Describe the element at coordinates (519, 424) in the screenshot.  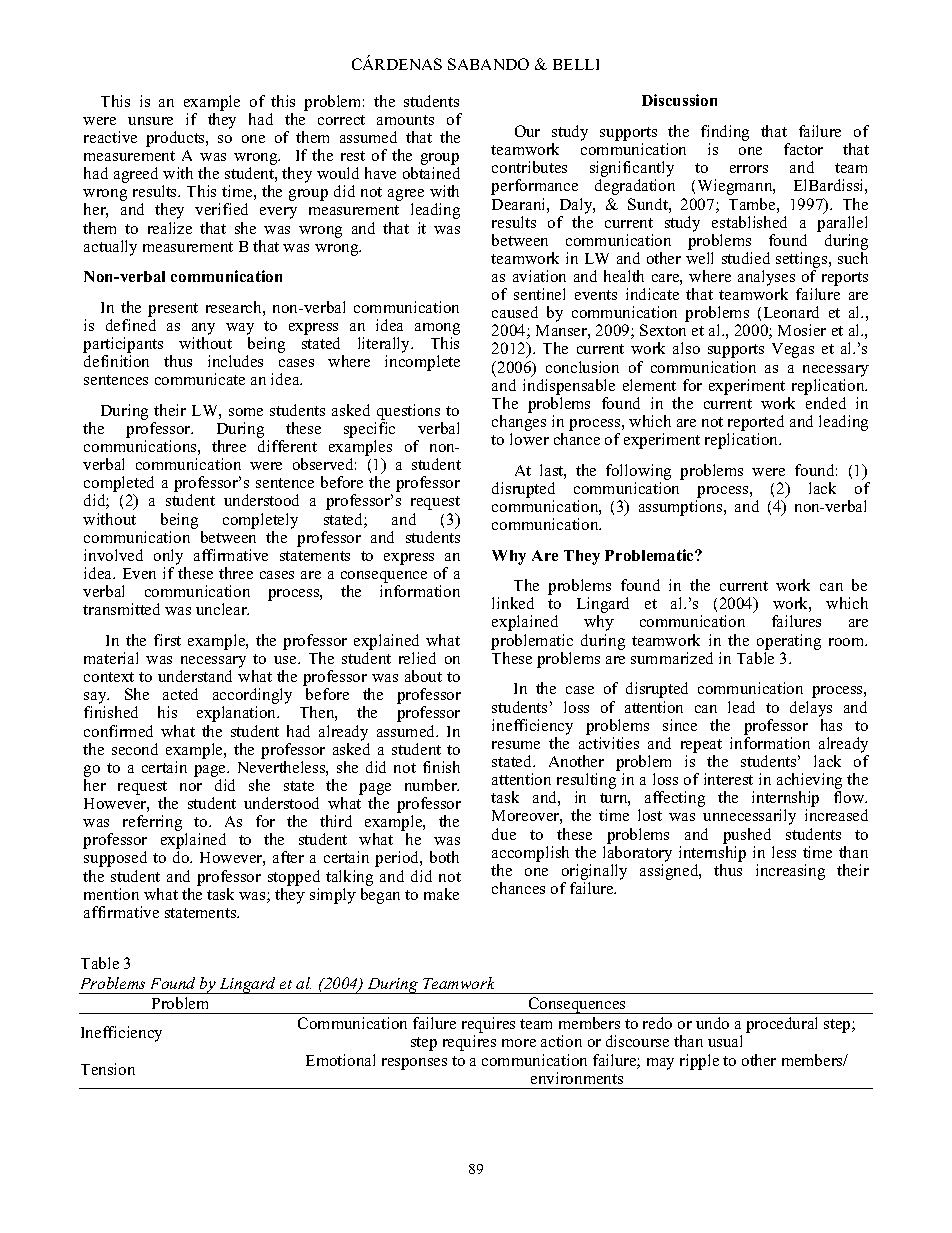
I see `changes` at that location.
